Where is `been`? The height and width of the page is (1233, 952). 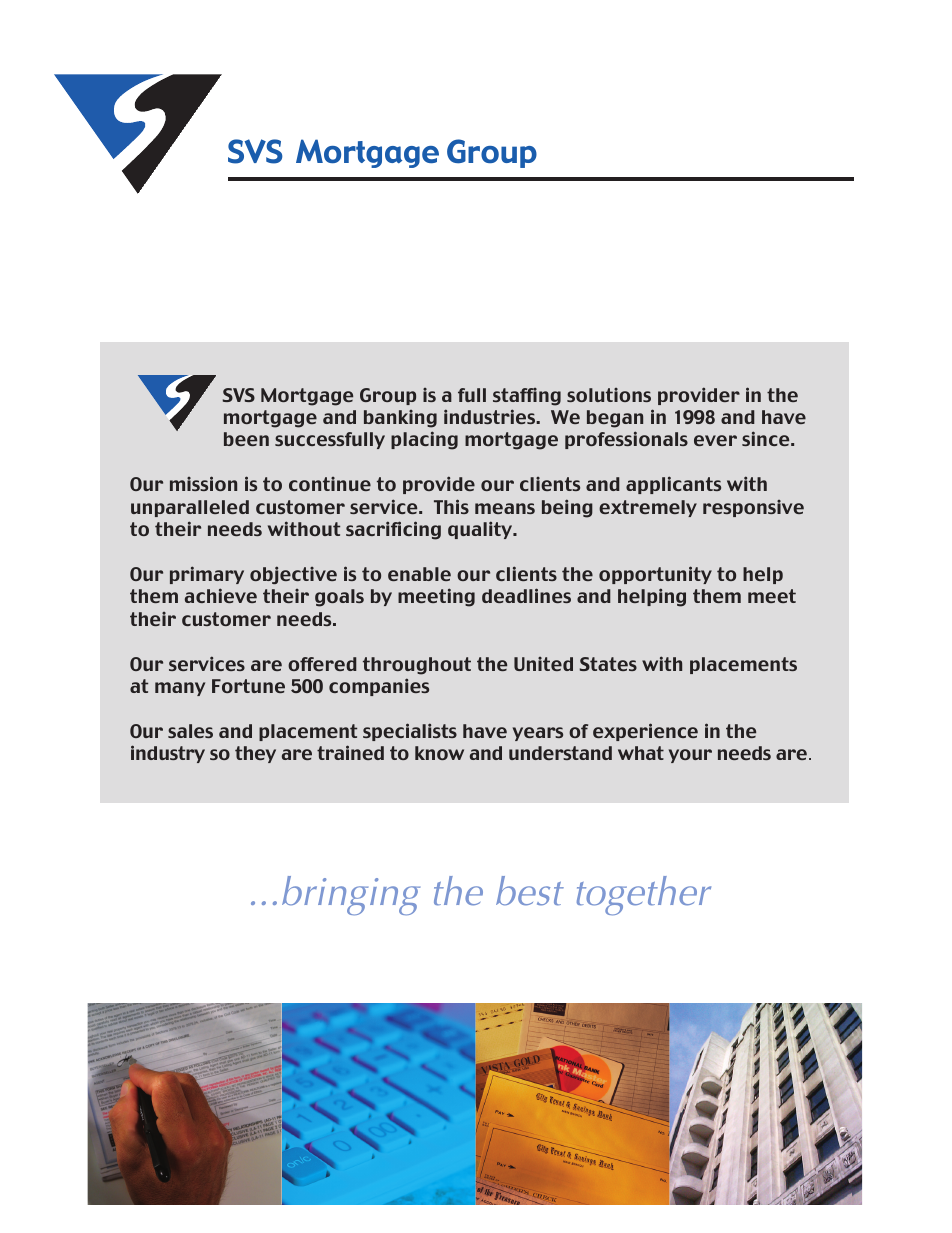 been is located at coordinates (246, 439).
